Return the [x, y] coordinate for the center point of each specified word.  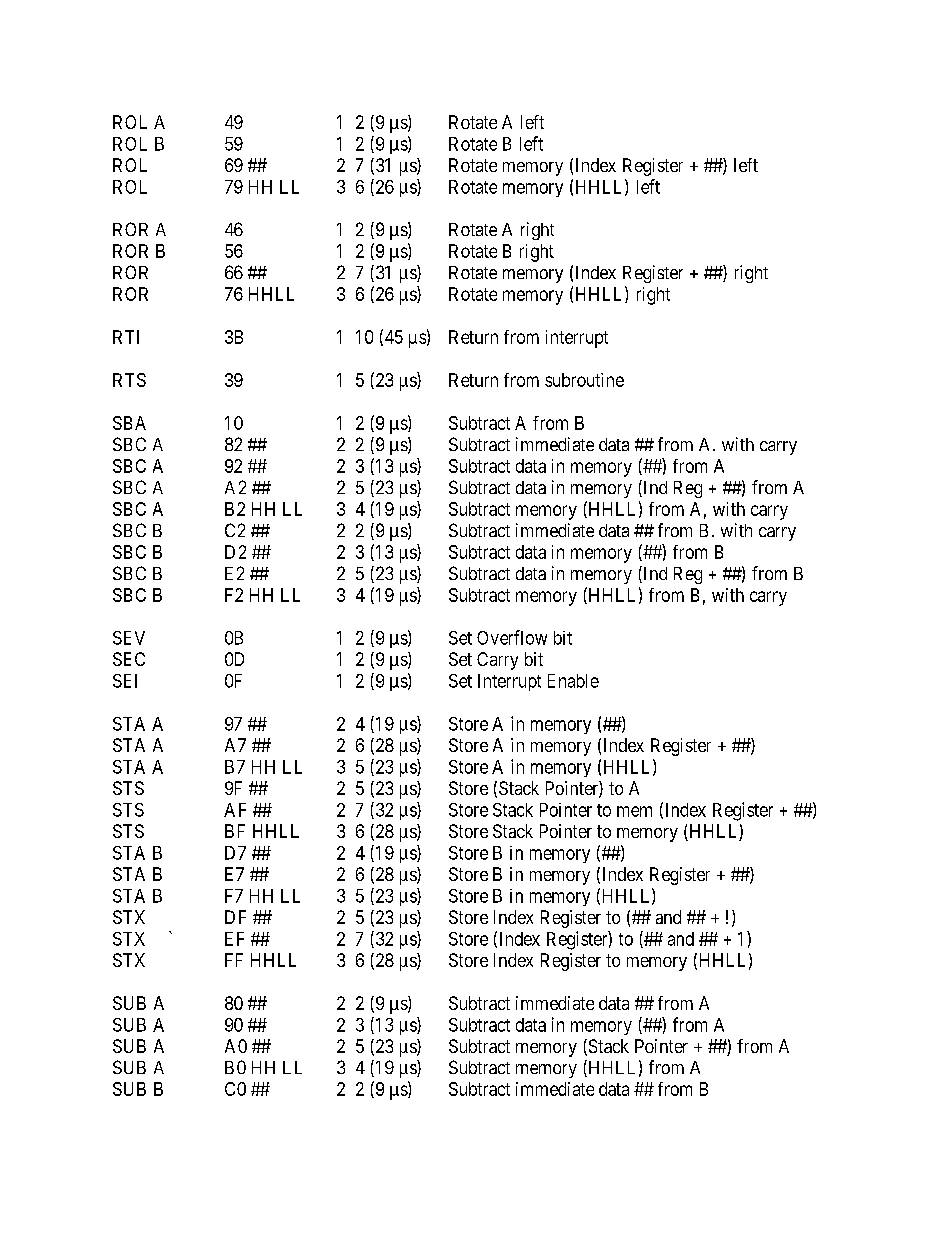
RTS [129, 380]
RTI [126, 337]
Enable [573, 681]
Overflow [512, 637]
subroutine [584, 380]
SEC [129, 659]
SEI [125, 681]
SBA [129, 423]
